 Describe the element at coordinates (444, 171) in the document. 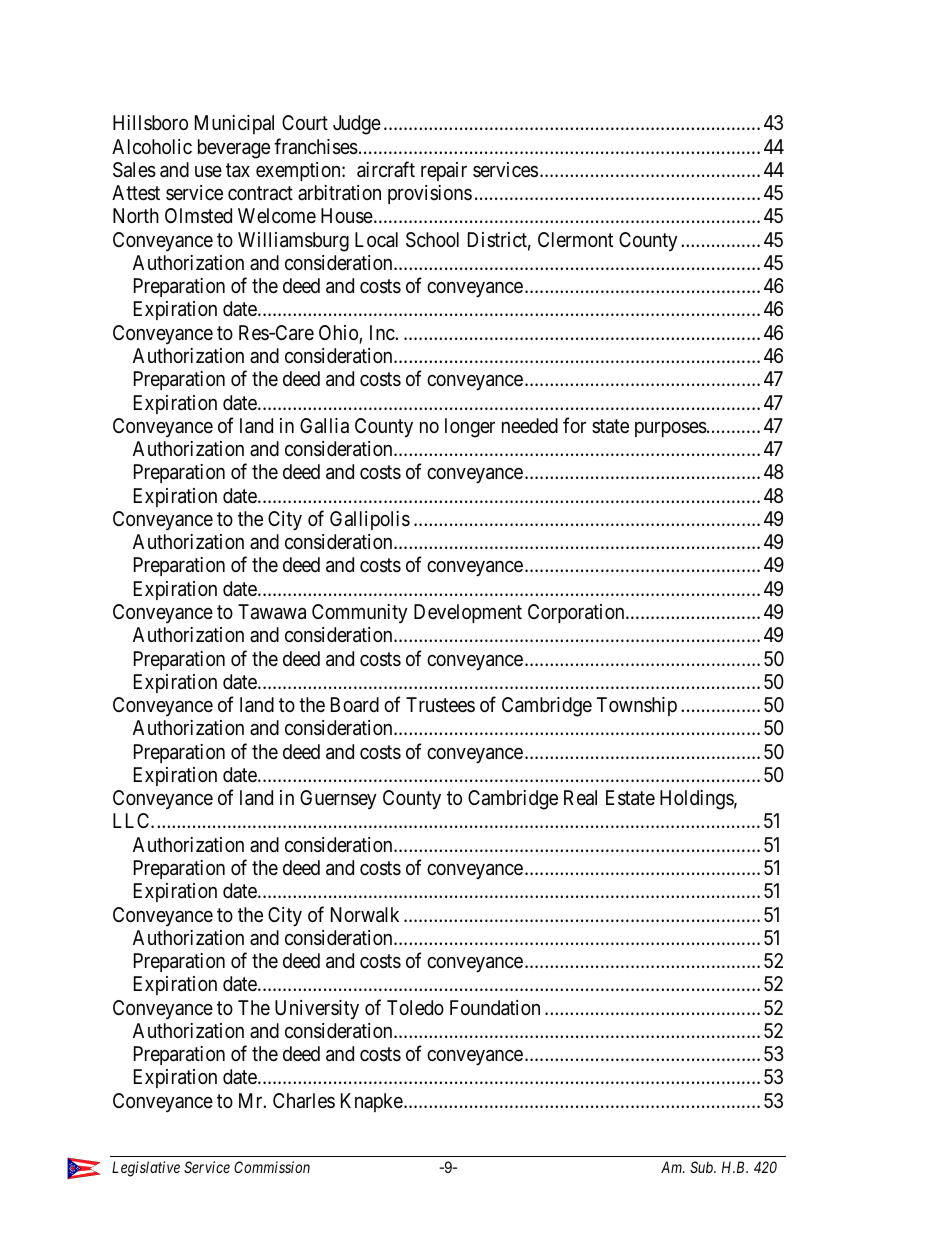

I see `repair` at that location.
